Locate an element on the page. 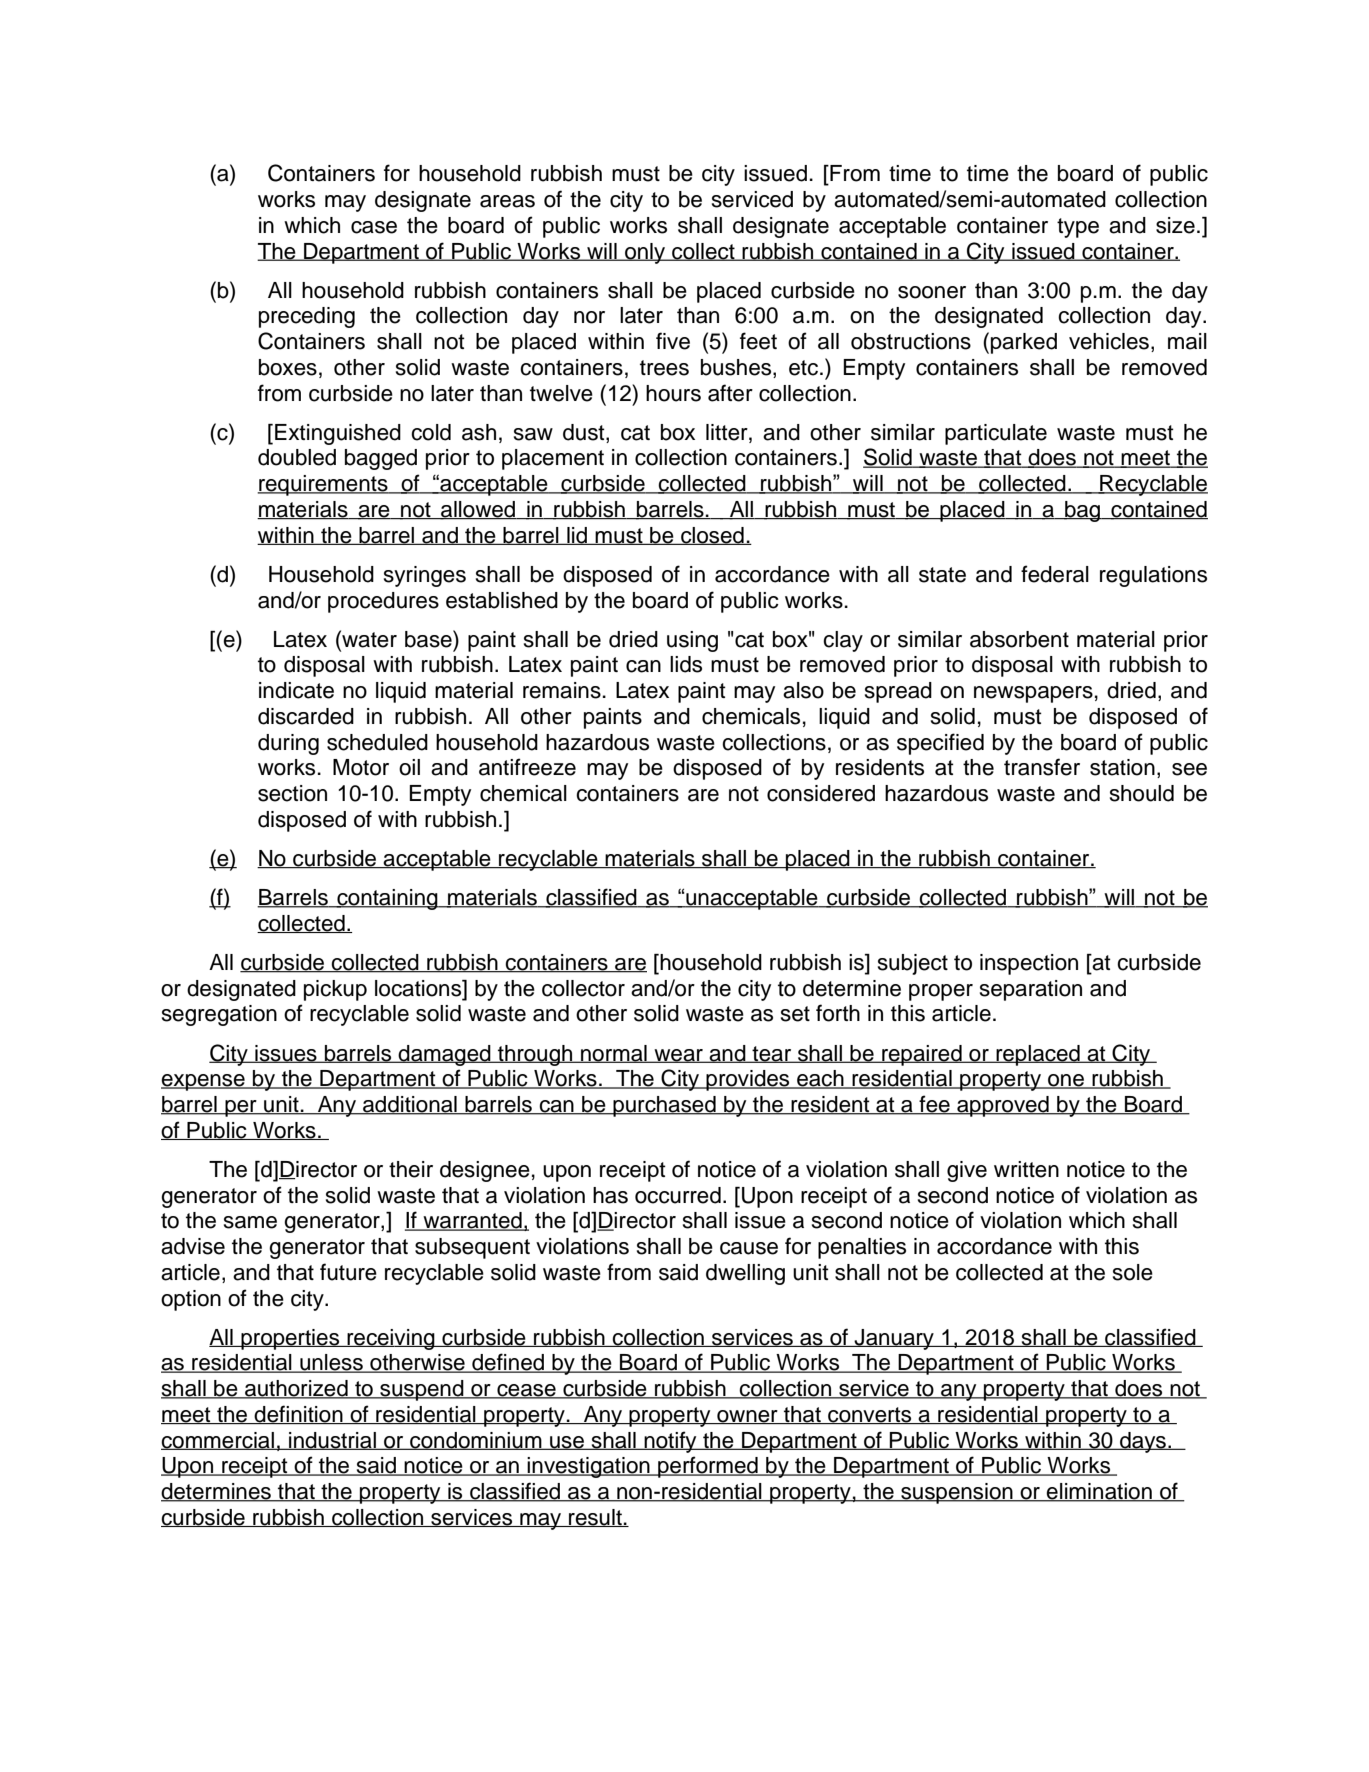 Image resolution: width=1369 pixels, height=1772 pixels. their is located at coordinates (411, 1169).
